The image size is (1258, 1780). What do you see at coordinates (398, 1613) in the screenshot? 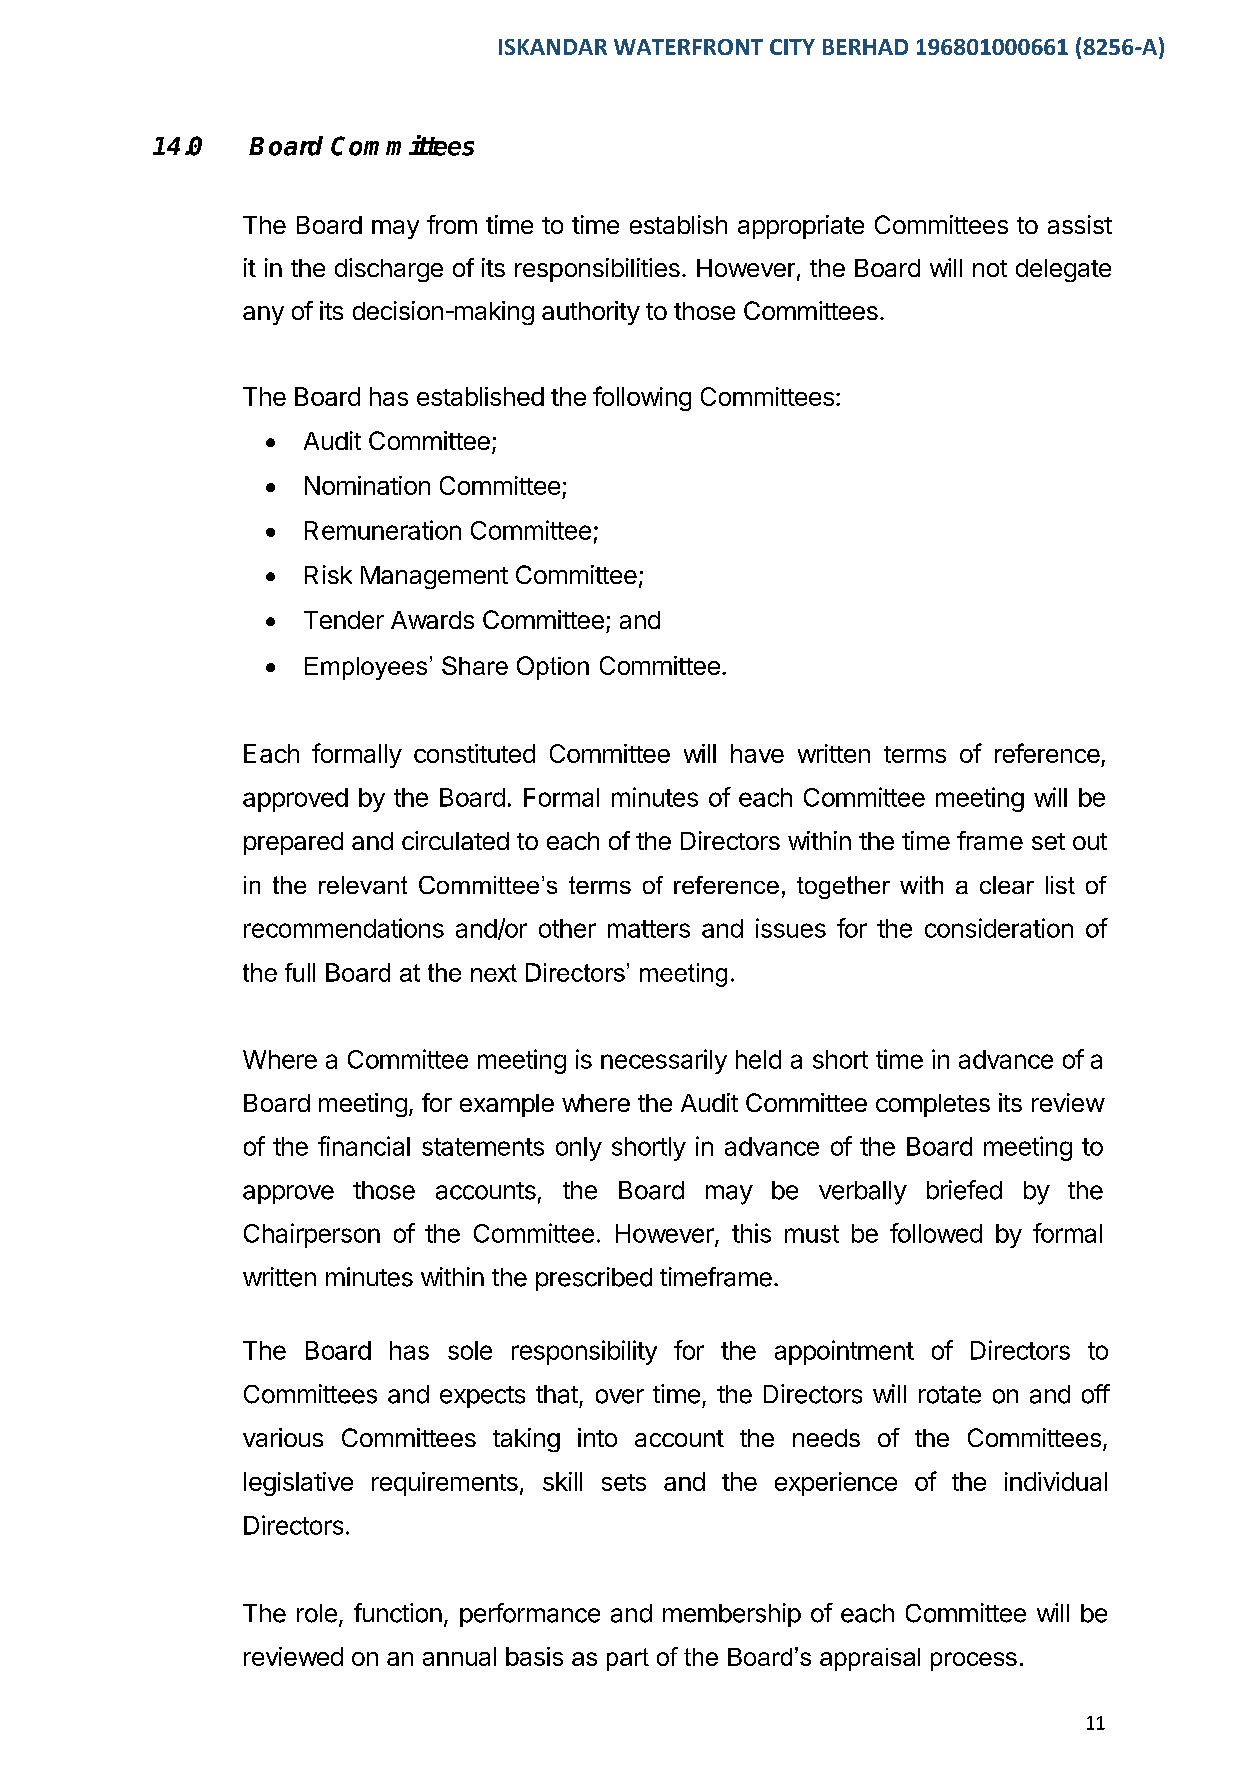
I see `function` at bounding box center [398, 1613].
